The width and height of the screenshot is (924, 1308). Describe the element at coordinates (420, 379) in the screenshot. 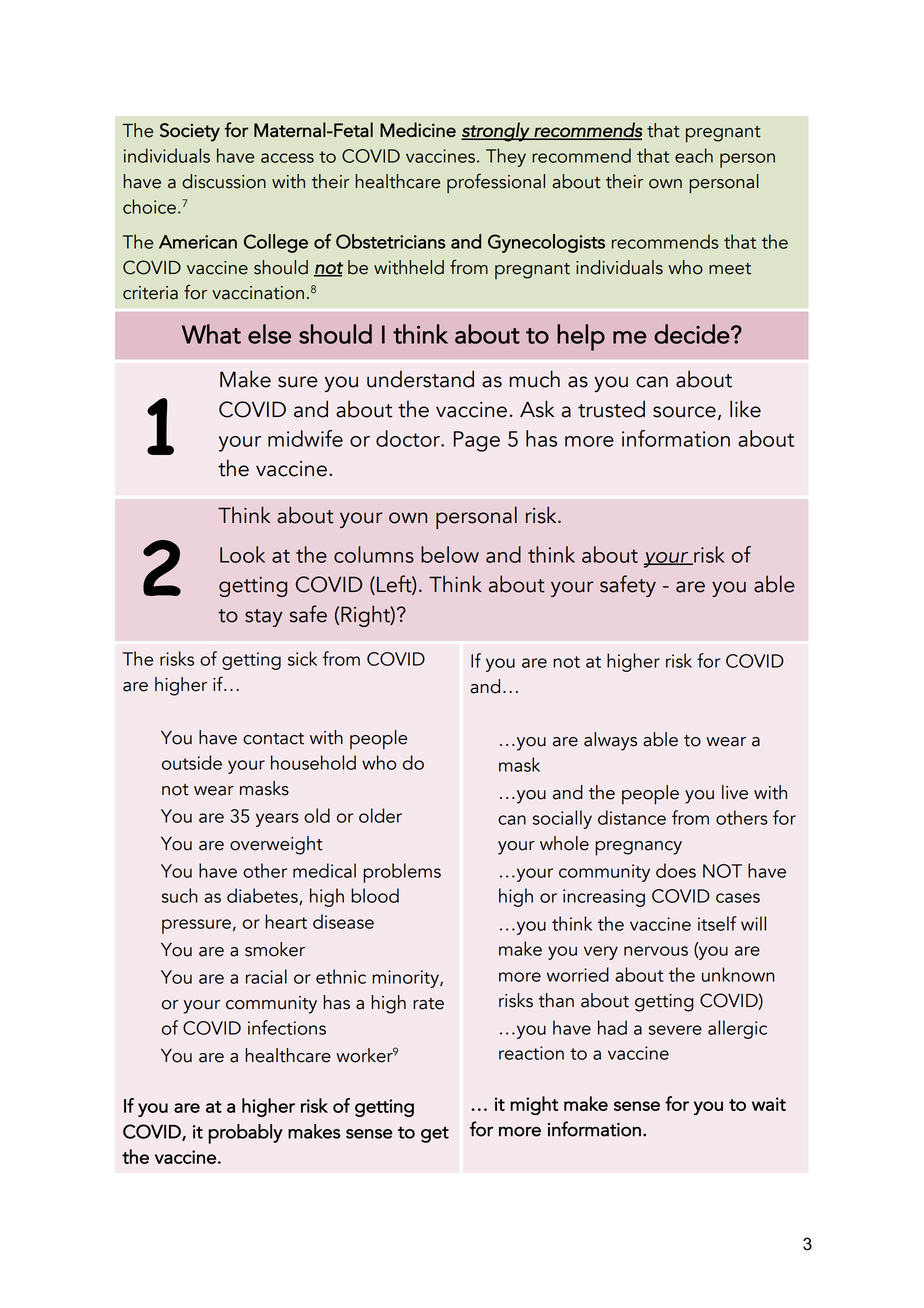

I see `understand` at that location.
